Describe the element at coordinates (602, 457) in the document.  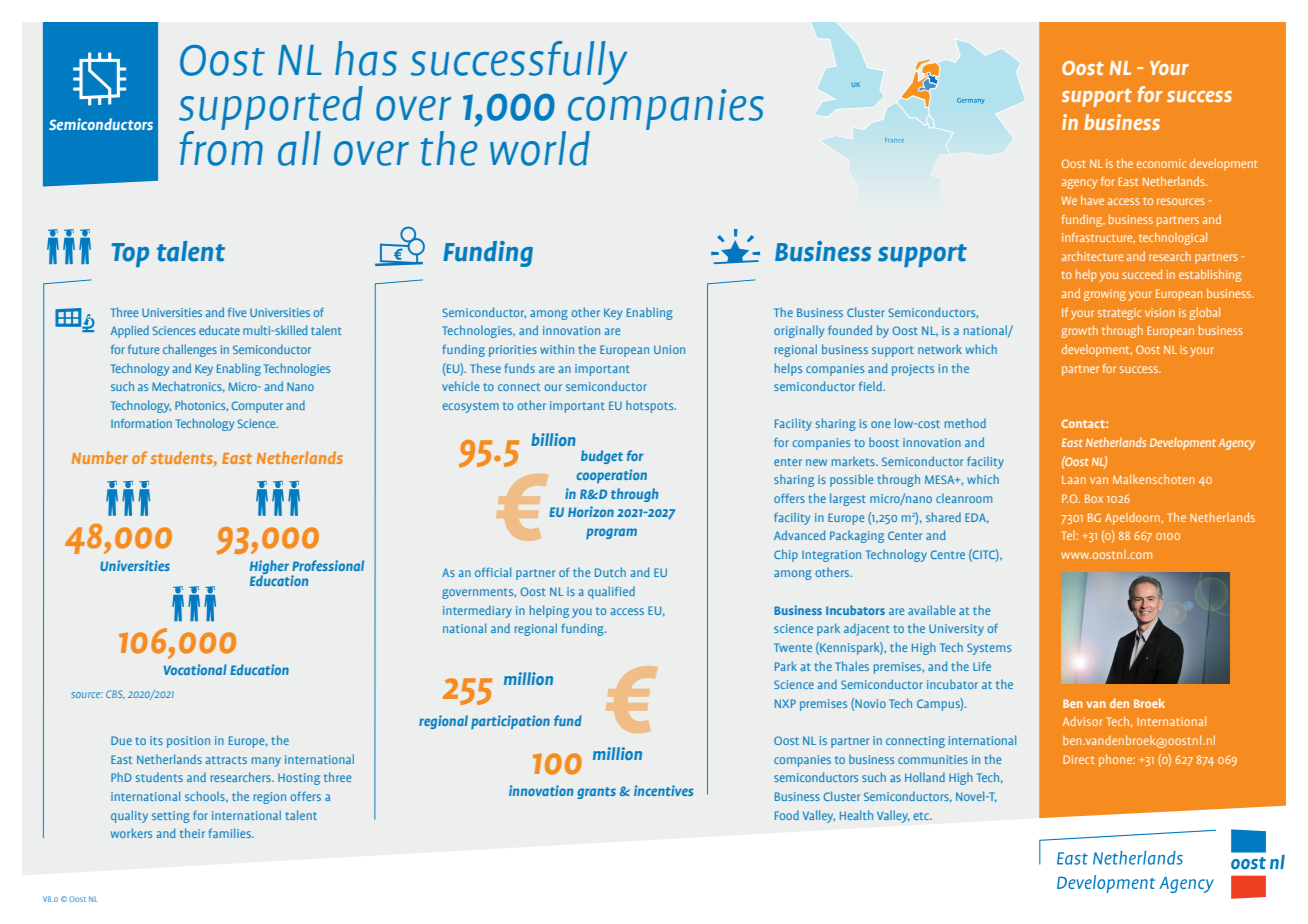
I see `budget` at that location.
